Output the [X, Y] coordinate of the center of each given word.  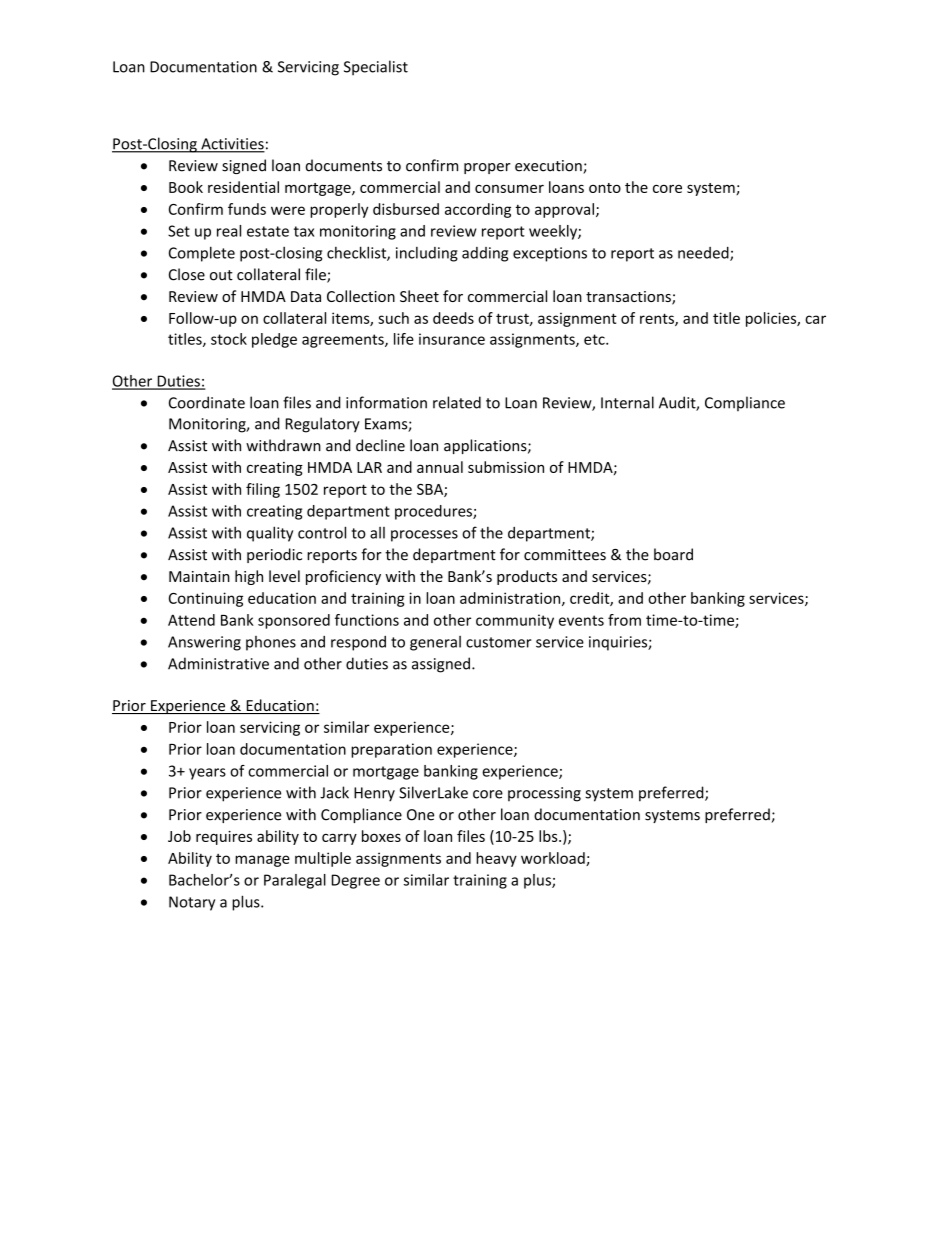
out [221, 275]
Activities [232, 145]
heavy [496, 859]
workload [554, 859]
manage [262, 861]
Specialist [376, 68]
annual [440, 467]
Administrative [218, 663]
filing [263, 490]
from [624, 620]
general [435, 643]
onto [605, 188]
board [673, 554]
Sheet [419, 296]
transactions [629, 298]
